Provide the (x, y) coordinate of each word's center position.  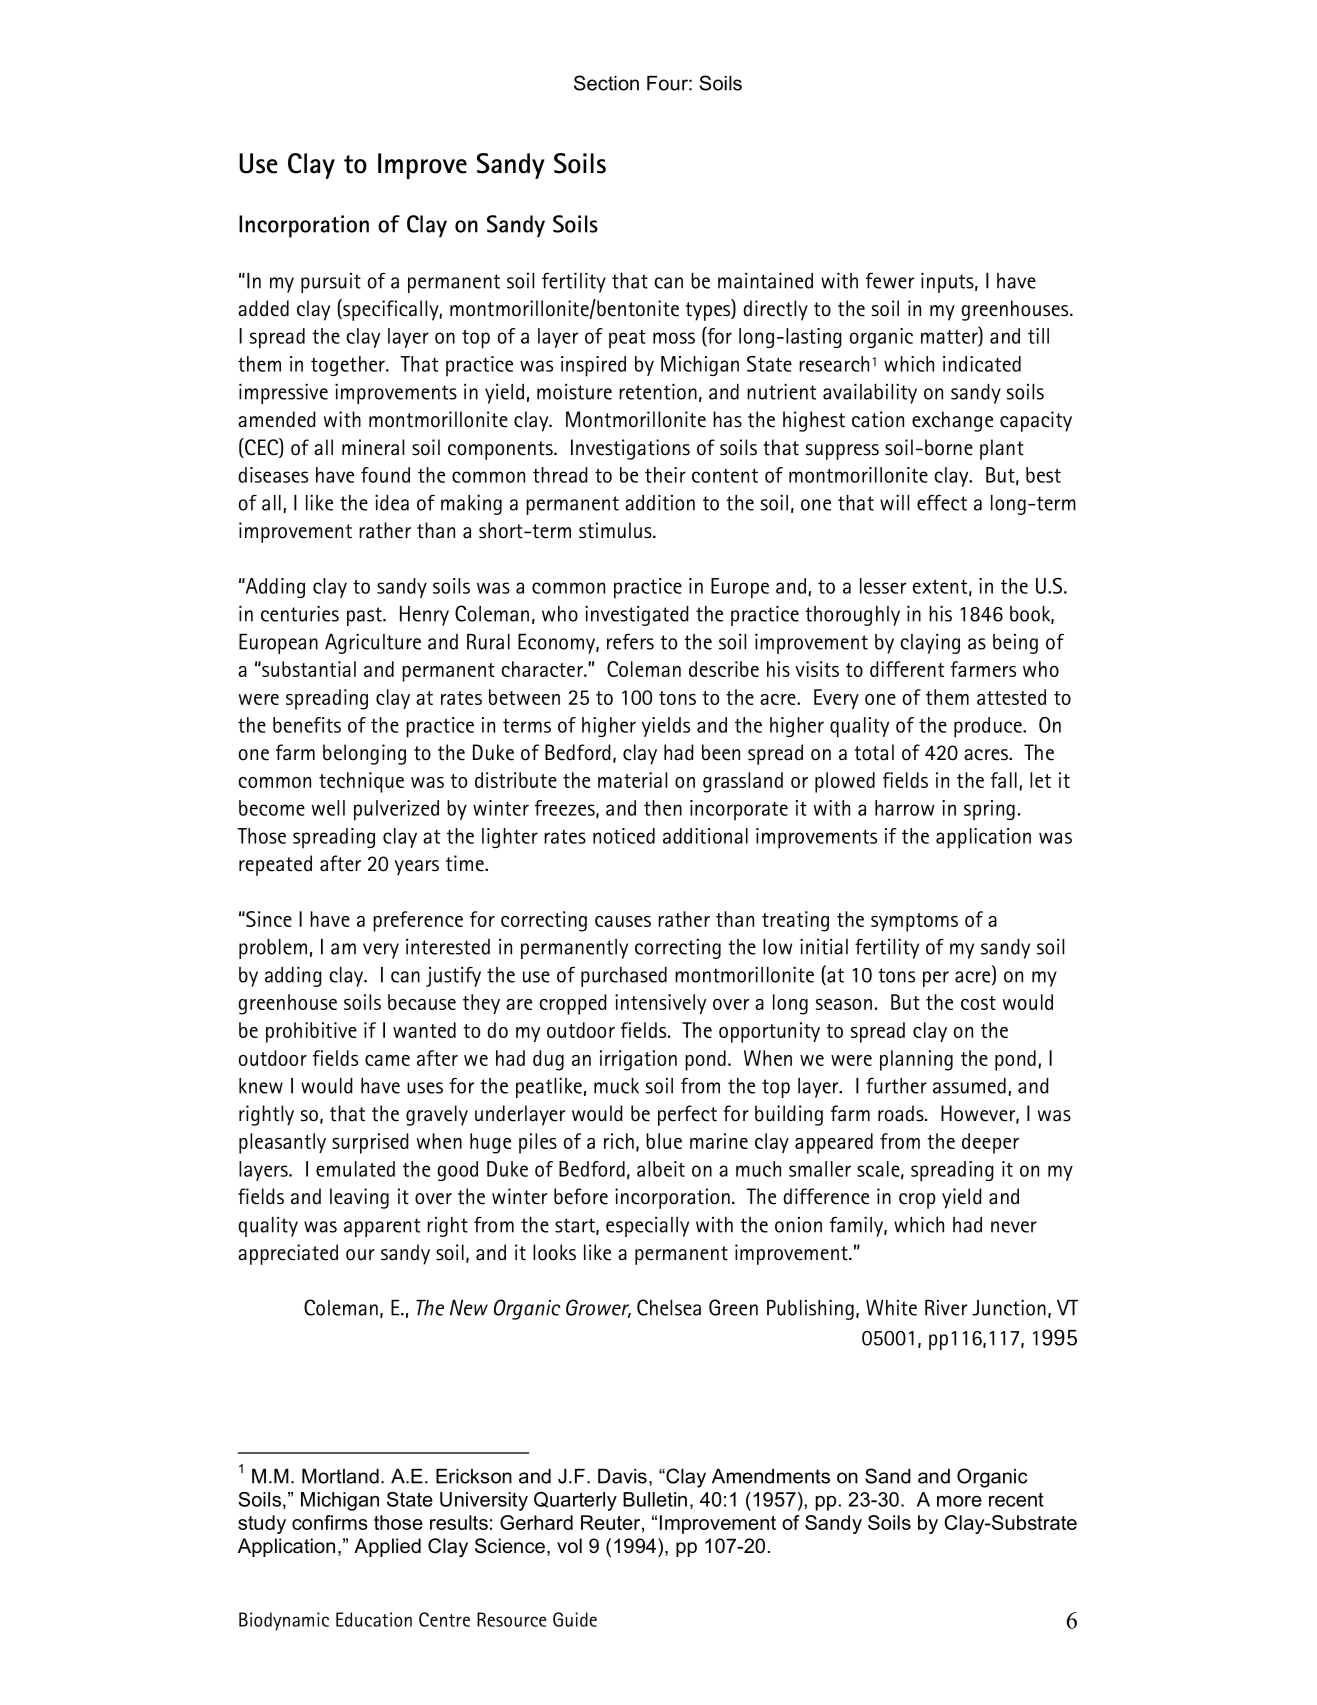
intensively (661, 1004)
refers (630, 642)
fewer (890, 281)
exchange (952, 421)
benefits (307, 725)
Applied (387, 1547)
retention (658, 392)
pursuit (331, 283)
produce (989, 727)
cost (978, 1003)
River (946, 1308)
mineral (373, 447)
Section (606, 83)
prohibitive (311, 1032)
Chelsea (669, 1307)
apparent (382, 1227)
